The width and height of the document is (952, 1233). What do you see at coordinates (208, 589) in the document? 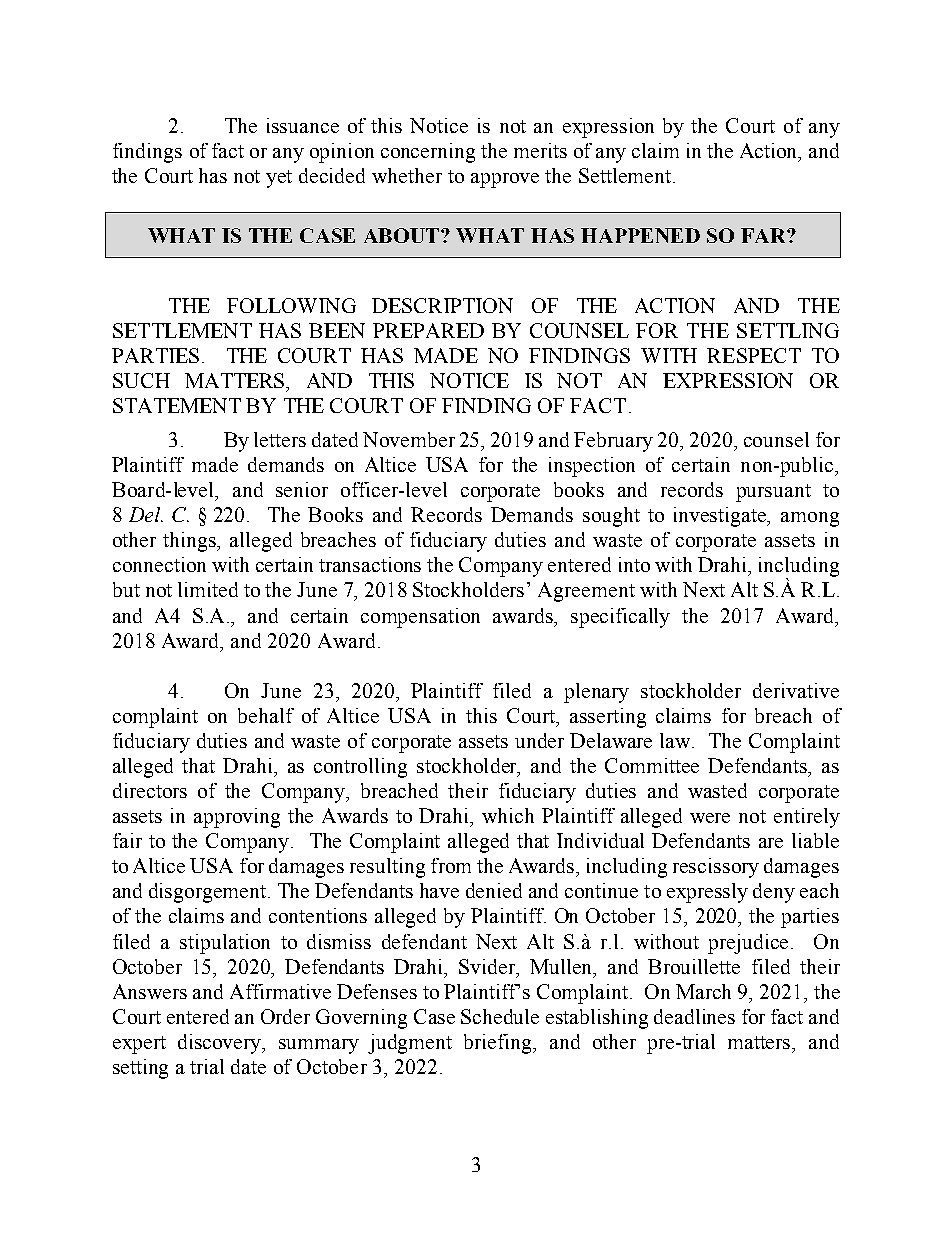
I see `limited` at bounding box center [208, 589].
